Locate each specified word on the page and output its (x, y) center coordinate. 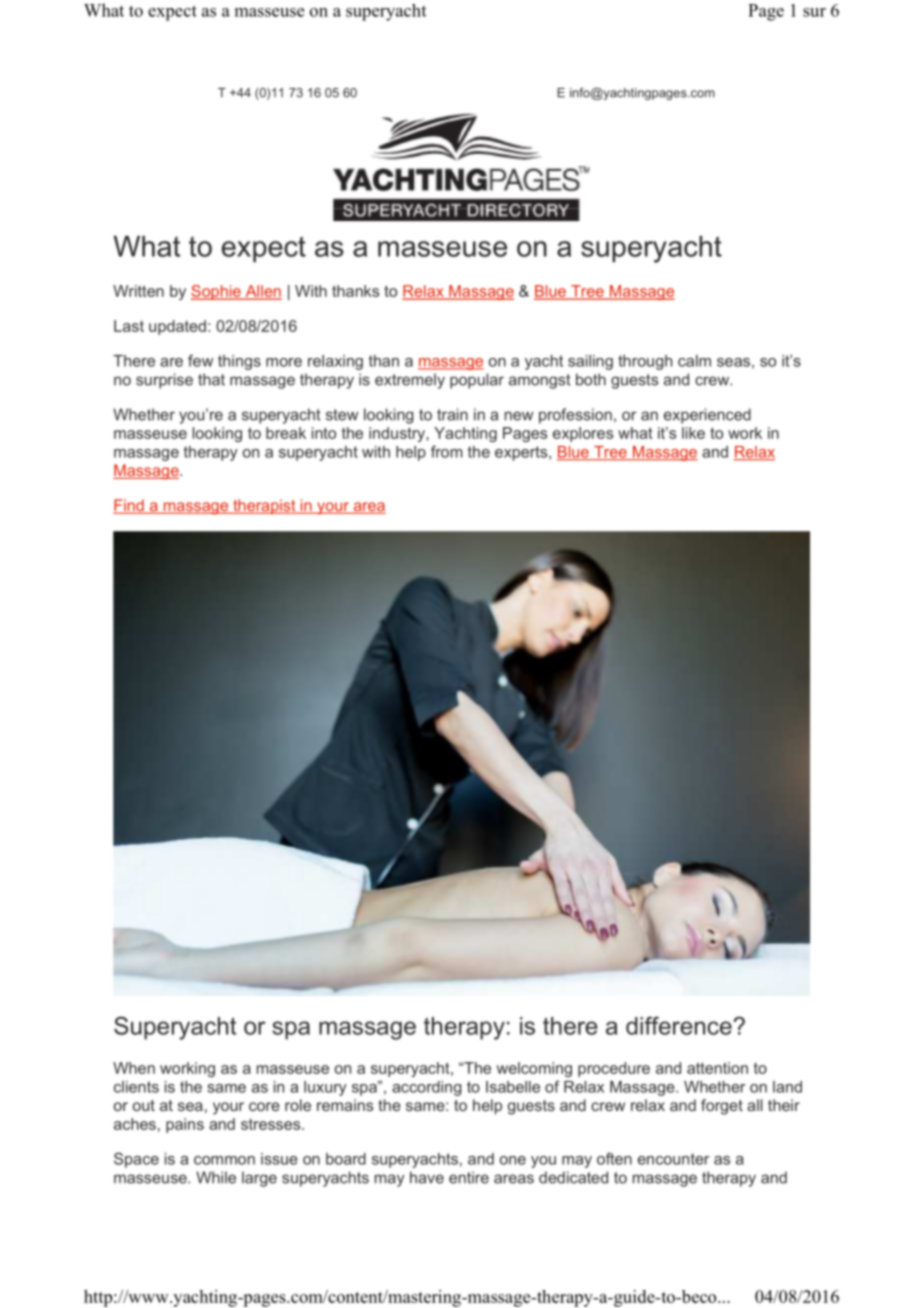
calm (694, 361)
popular (477, 381)
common (224, 1160)
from (446, 451)
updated (177, 327)
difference (680, 1025)
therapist (264, 506)
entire (469, 1177)
